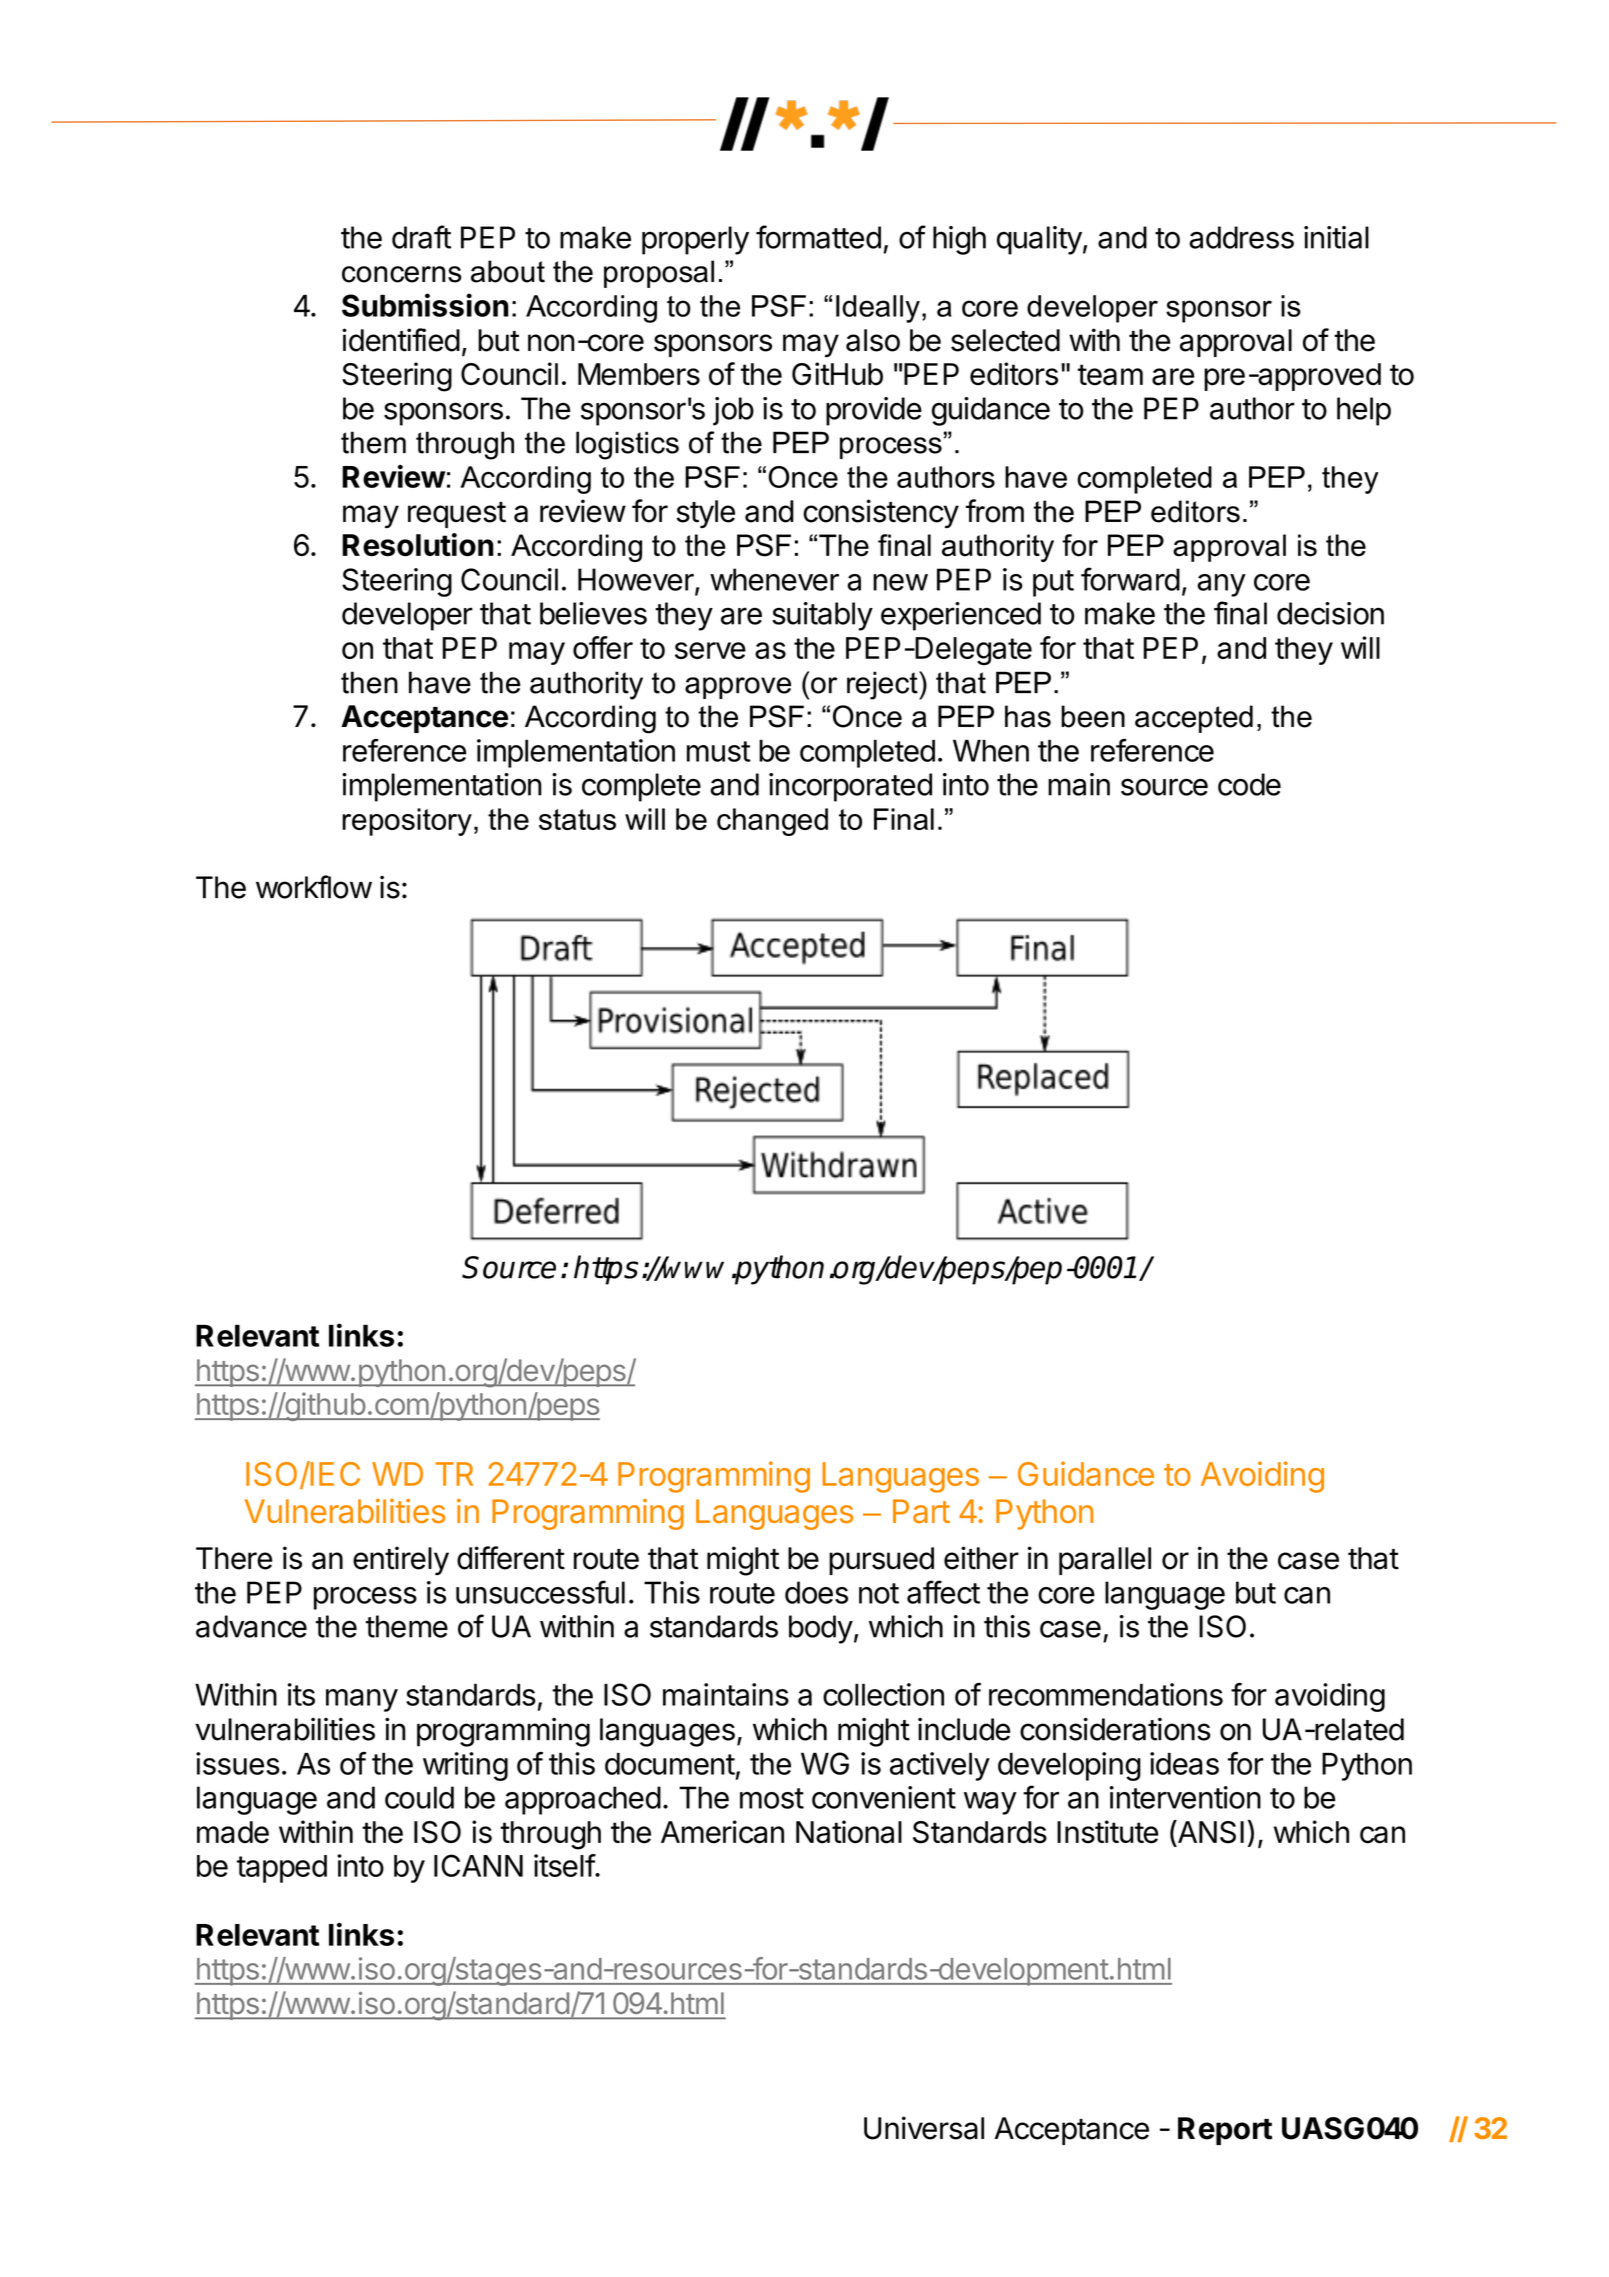 This document has width=1609, height=2277. I want to click on code, so click(1249, 784).
